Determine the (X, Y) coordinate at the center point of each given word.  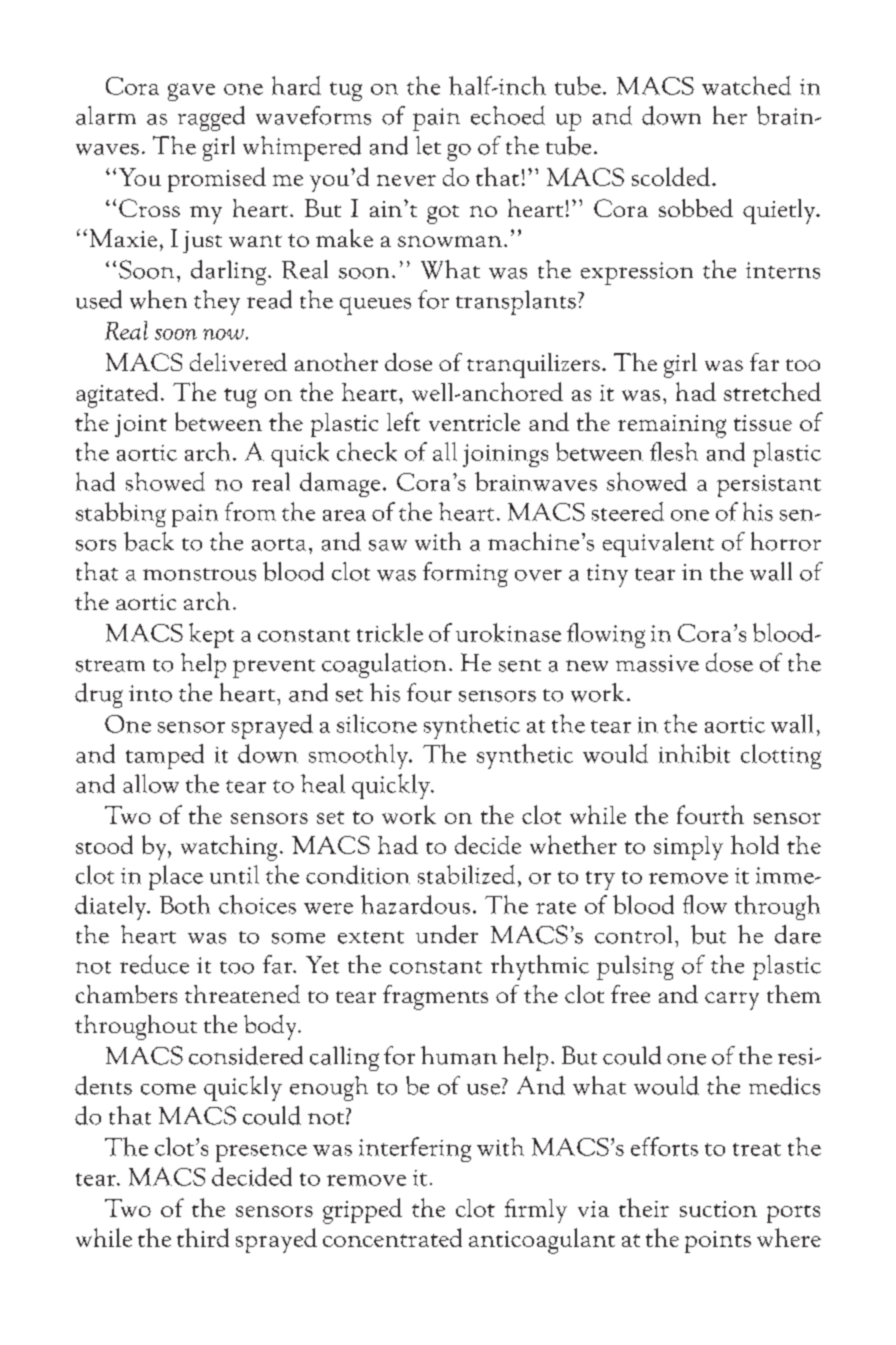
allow (151, 783)
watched (746, 85)
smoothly (359, 756)
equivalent (658, 544)
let (428, 145)
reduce (154, 964)
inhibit (694, 753)
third (203, 1237)
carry (732, 1001)
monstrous (199, 574)
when (158, 299)
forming (465, 574)
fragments (435, 997)
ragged (211, 118)
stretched (772, 391)
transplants (516, 302)
